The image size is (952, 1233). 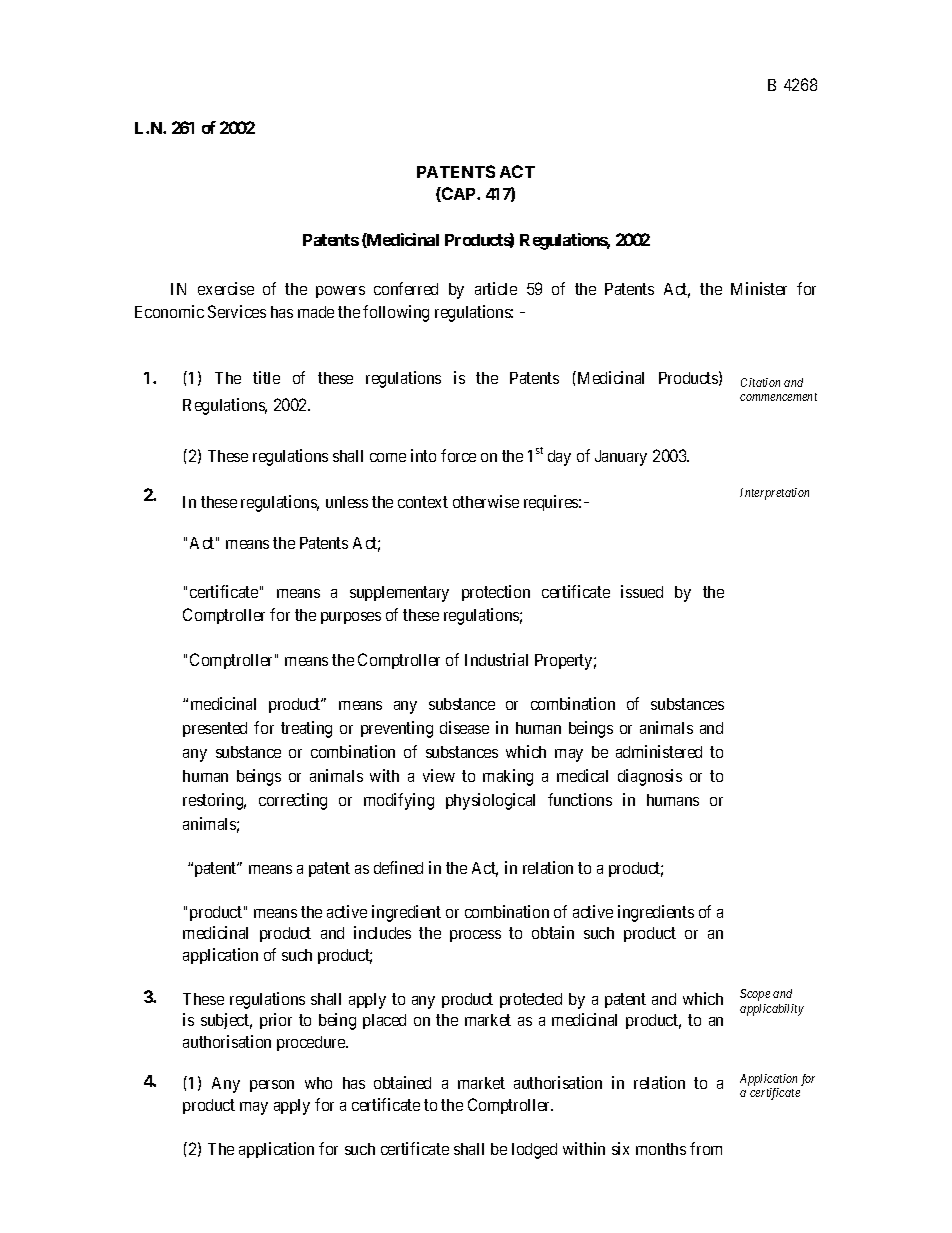 I want to click on Citation, so click(x=760, y=382).
